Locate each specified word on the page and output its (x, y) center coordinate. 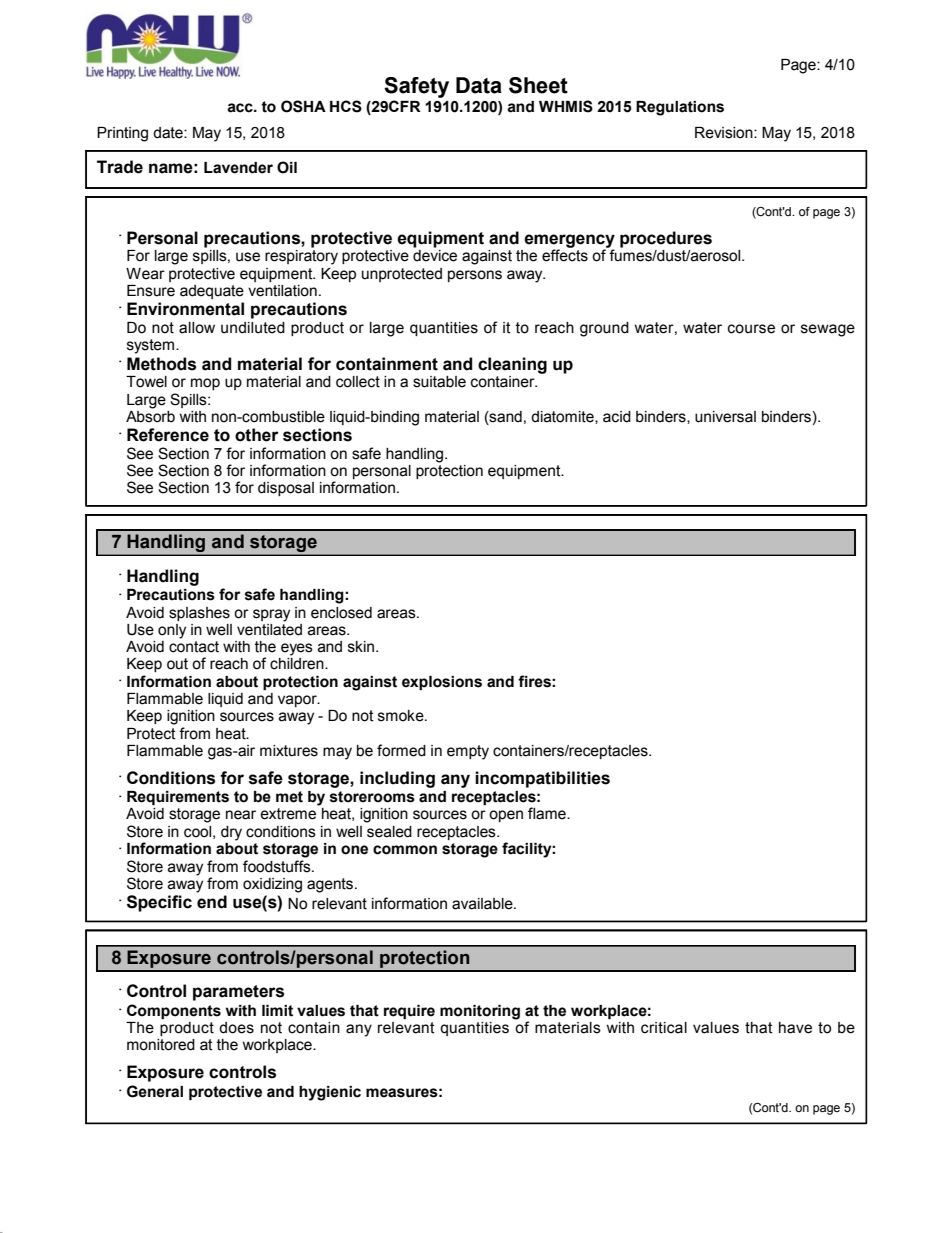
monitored (161, 1045)
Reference (168, 435)
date (169, 133)
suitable (439, 382)
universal (725, 417)
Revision (725, 133)
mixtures (289, 751)
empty (468, 752)
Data (479, 85)
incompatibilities (542, 779)
